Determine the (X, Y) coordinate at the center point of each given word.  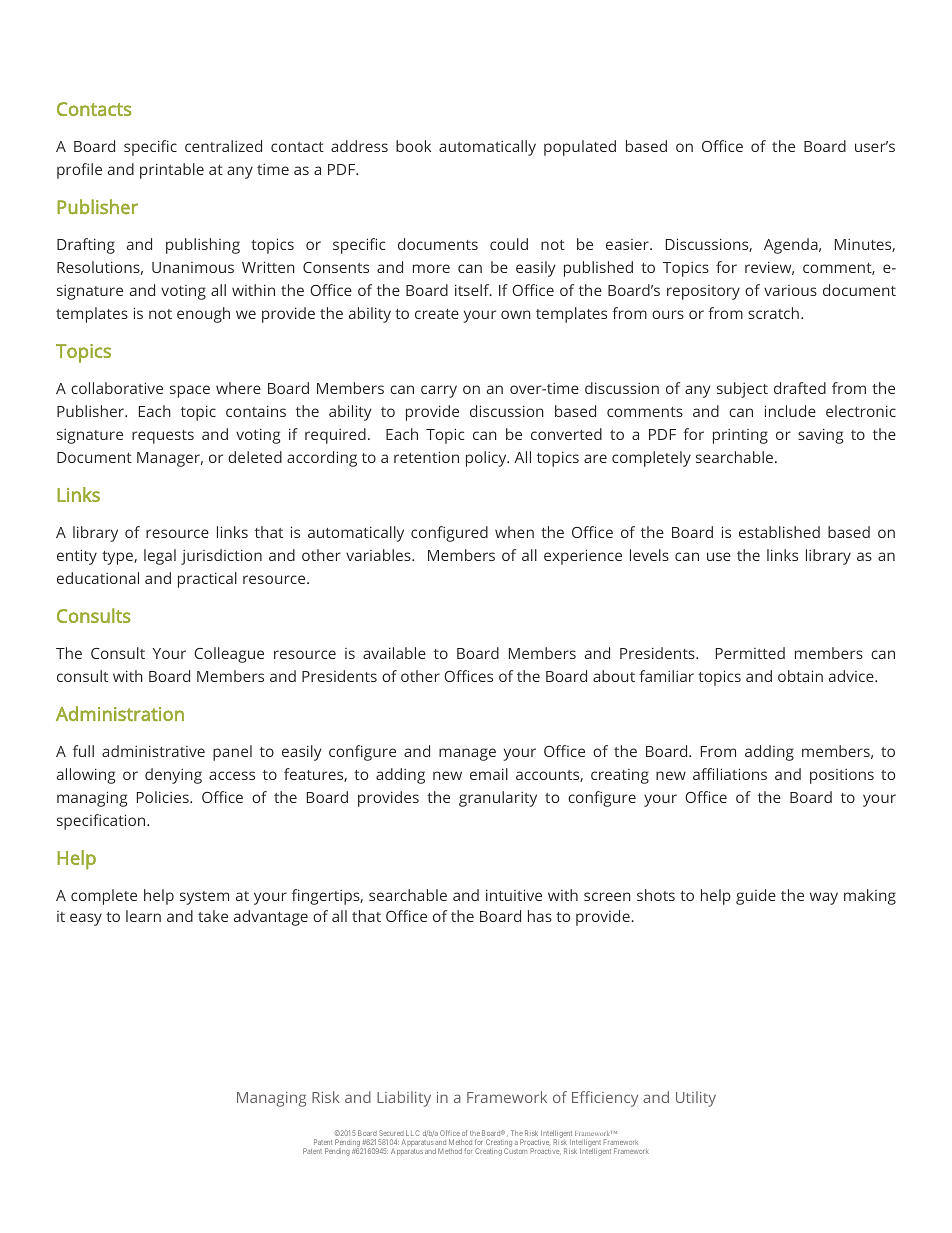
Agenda (792, 246)
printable (172, 171)
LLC (413, 1133)
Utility (696, 1099)
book (413, 146)
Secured (391, 1133)
